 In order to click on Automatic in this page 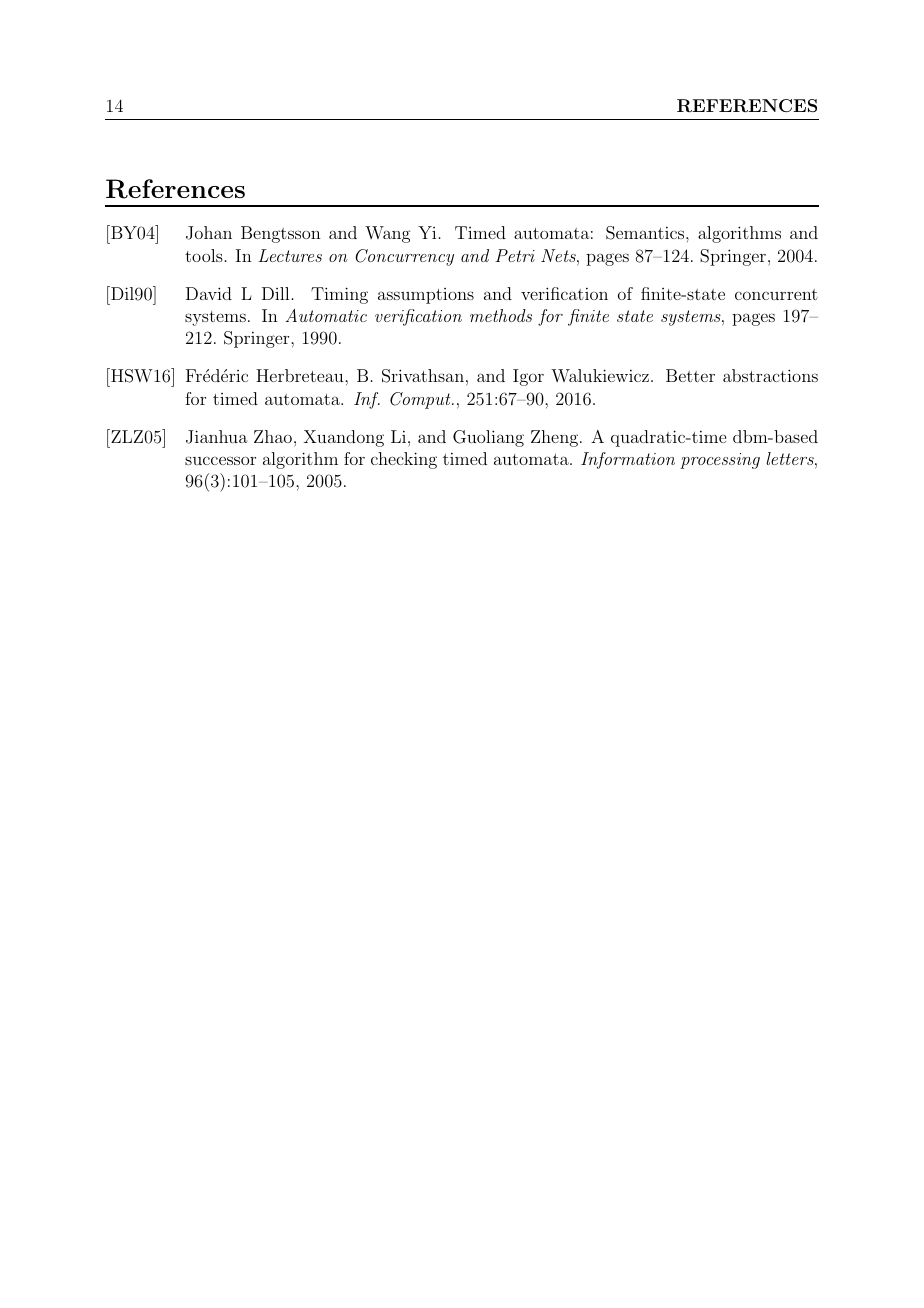, I will do `click(326, 315)`.
